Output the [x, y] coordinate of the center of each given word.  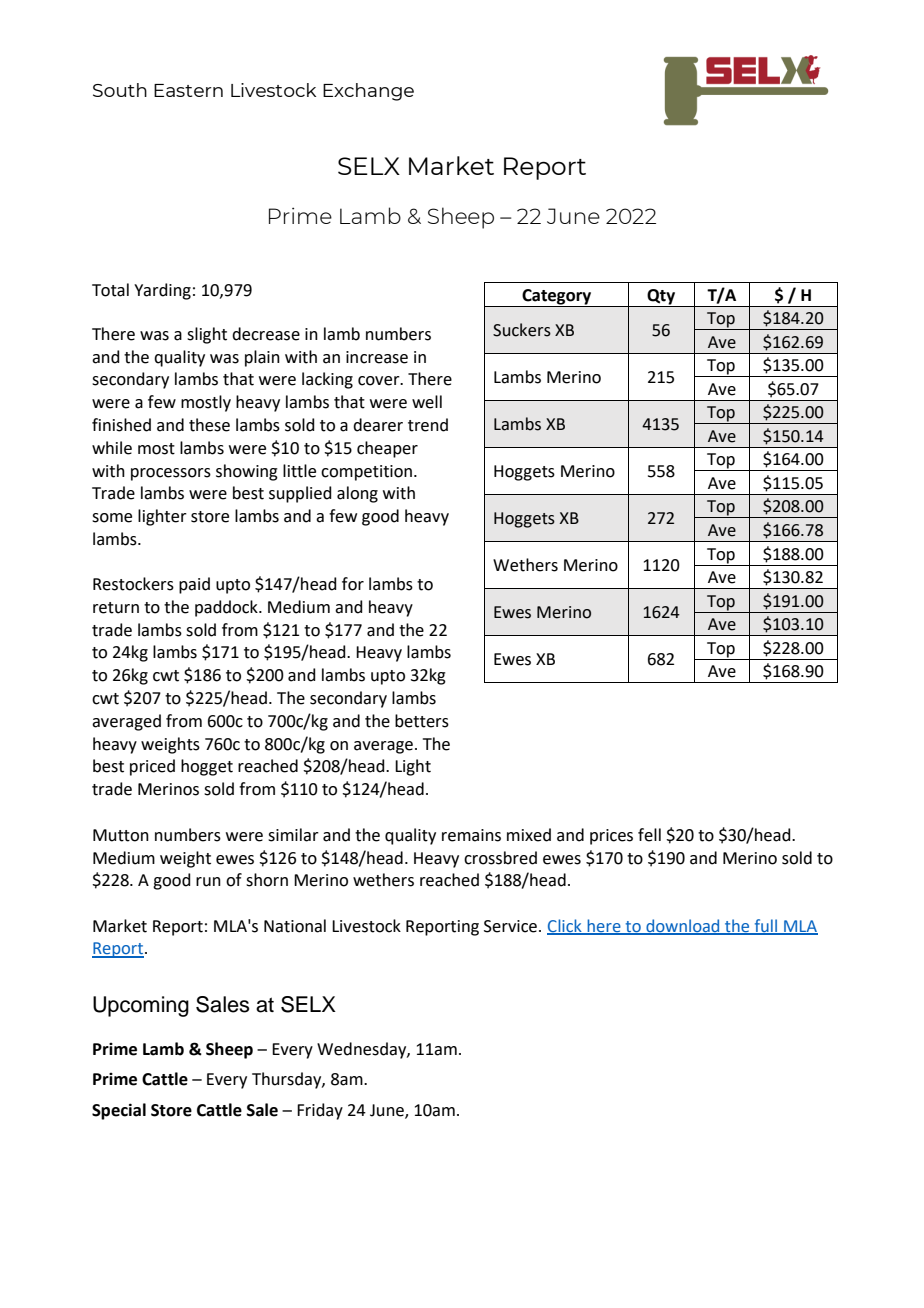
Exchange [368, 92]
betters [422, 721]
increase [377, 357]
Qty [661, 297]
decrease [266, 334]
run [208, 882]
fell [649, 835]
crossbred [500, 858]
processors [171, 474]
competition [368, 473]
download [683, 927]
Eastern [188, 90]
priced [152, 767]
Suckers [522, 330]
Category [556, 297]
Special [119, 1111]
